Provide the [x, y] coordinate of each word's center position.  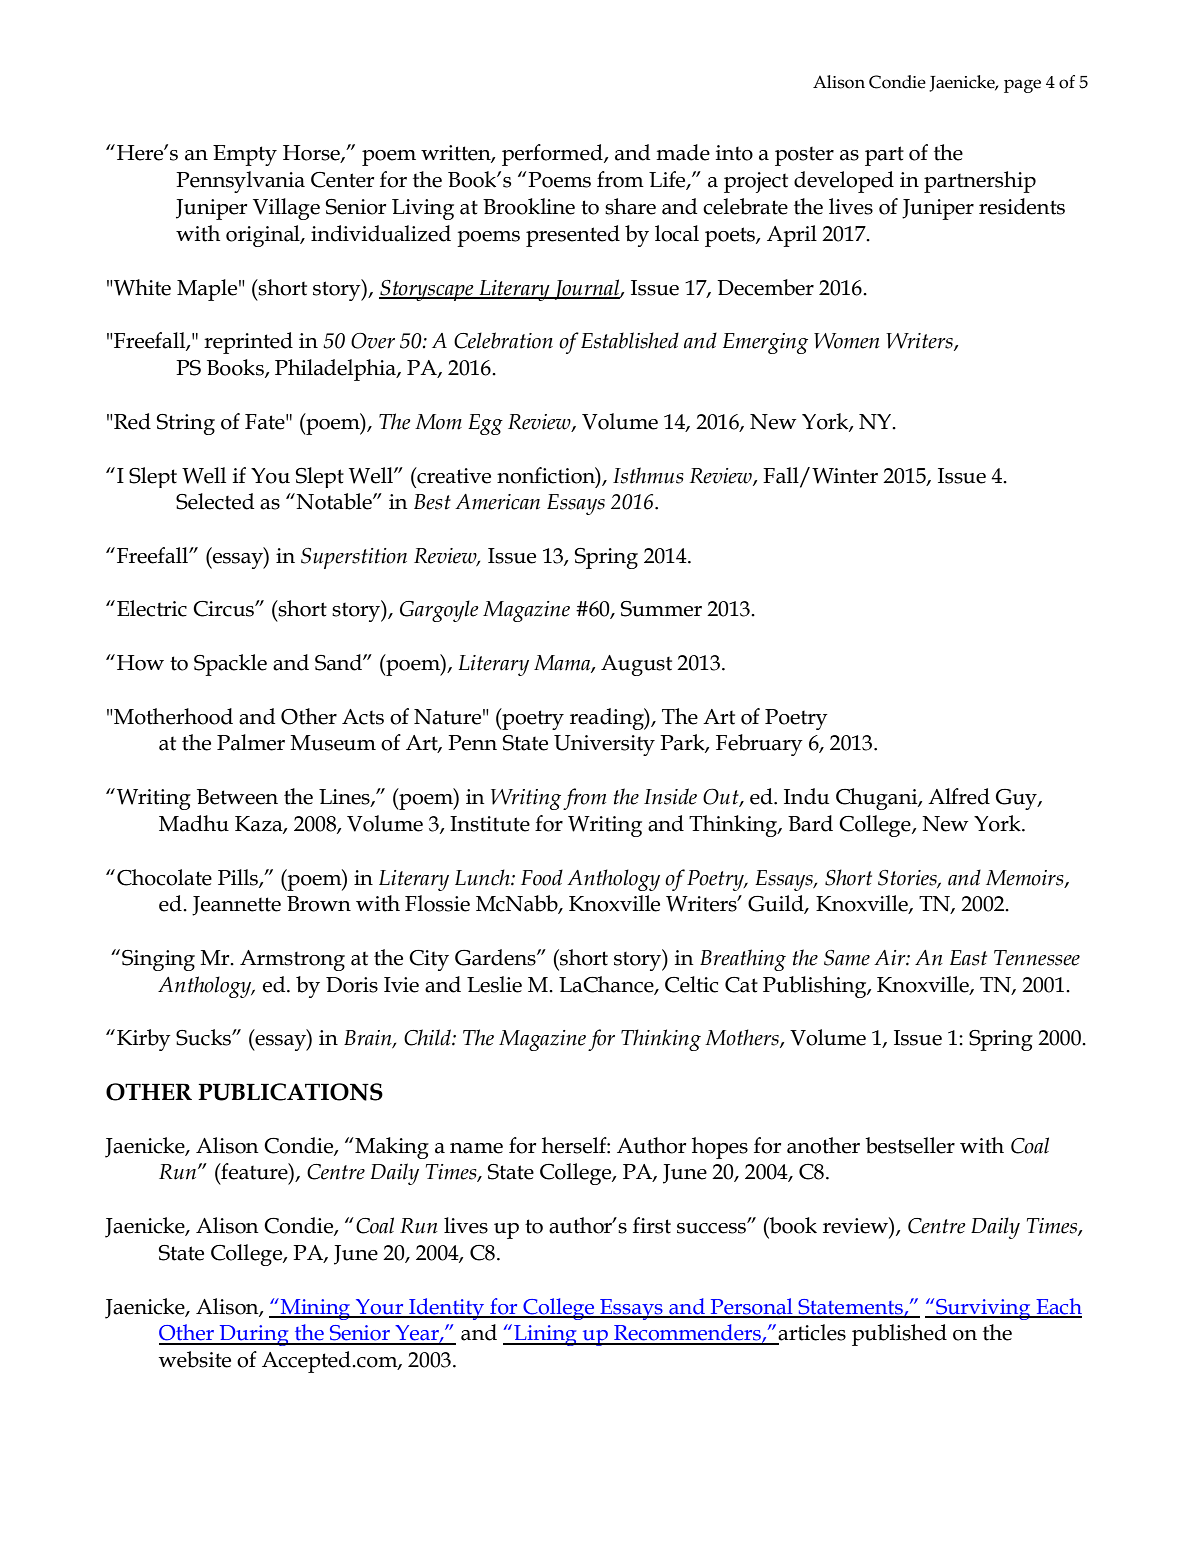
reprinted [248, 343]
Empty [245, 155]
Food [542, 877]
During [254, 1335]
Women [847, 341]
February [759, 745]
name [476, 1148]
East [968, 958]
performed [553, 155]
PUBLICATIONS [290, 1092]
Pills [239, 878]
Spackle [230, 665]
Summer [661, 609]
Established [630, 340]
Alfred [959, 796]
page [1022, 86]
